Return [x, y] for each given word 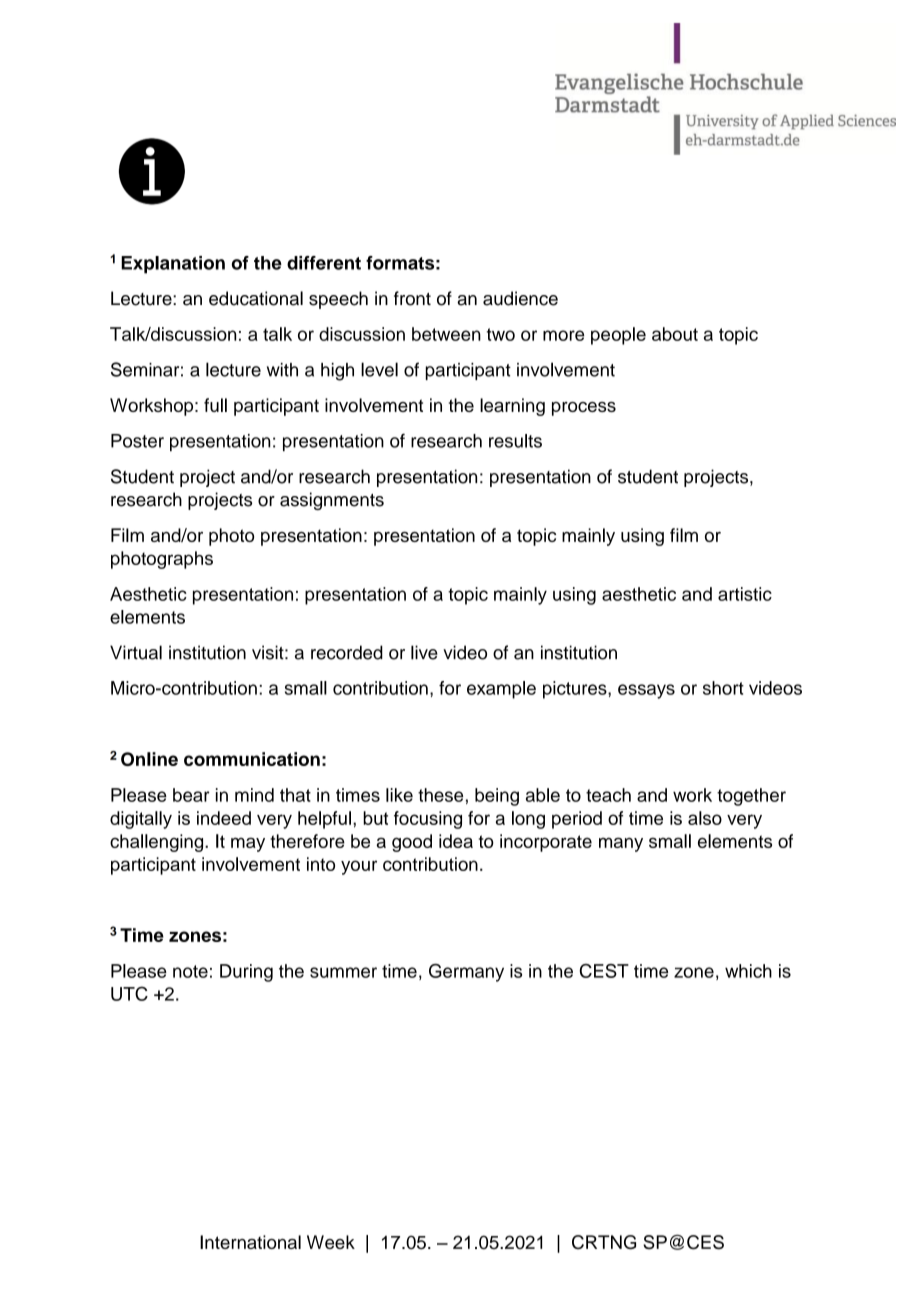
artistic [745, 594]
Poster [137, 441]
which [748, 971]
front [412, 298]
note [190, 971]
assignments [332, 501]
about [675, 334]
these [440, 795]
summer [343, 972]
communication [252, 759]
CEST [604, 971]
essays [646, 691]
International [250, 1242]
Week [331, 1242]
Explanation [173, 265]
